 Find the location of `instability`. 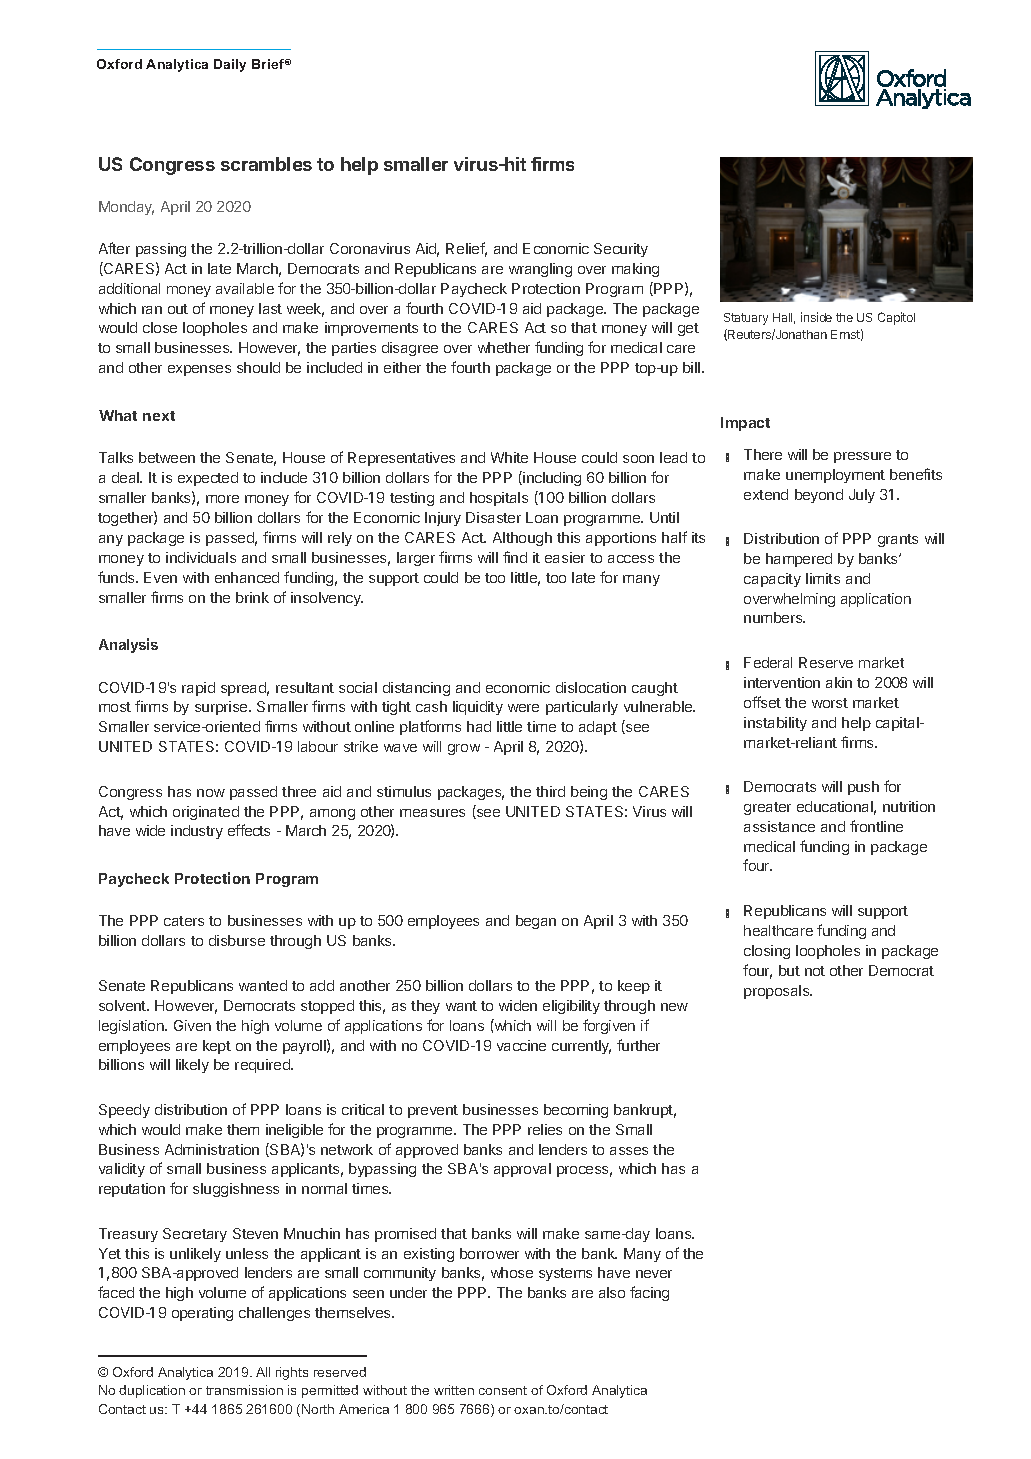

instability is located at coordinates (775, 724).
